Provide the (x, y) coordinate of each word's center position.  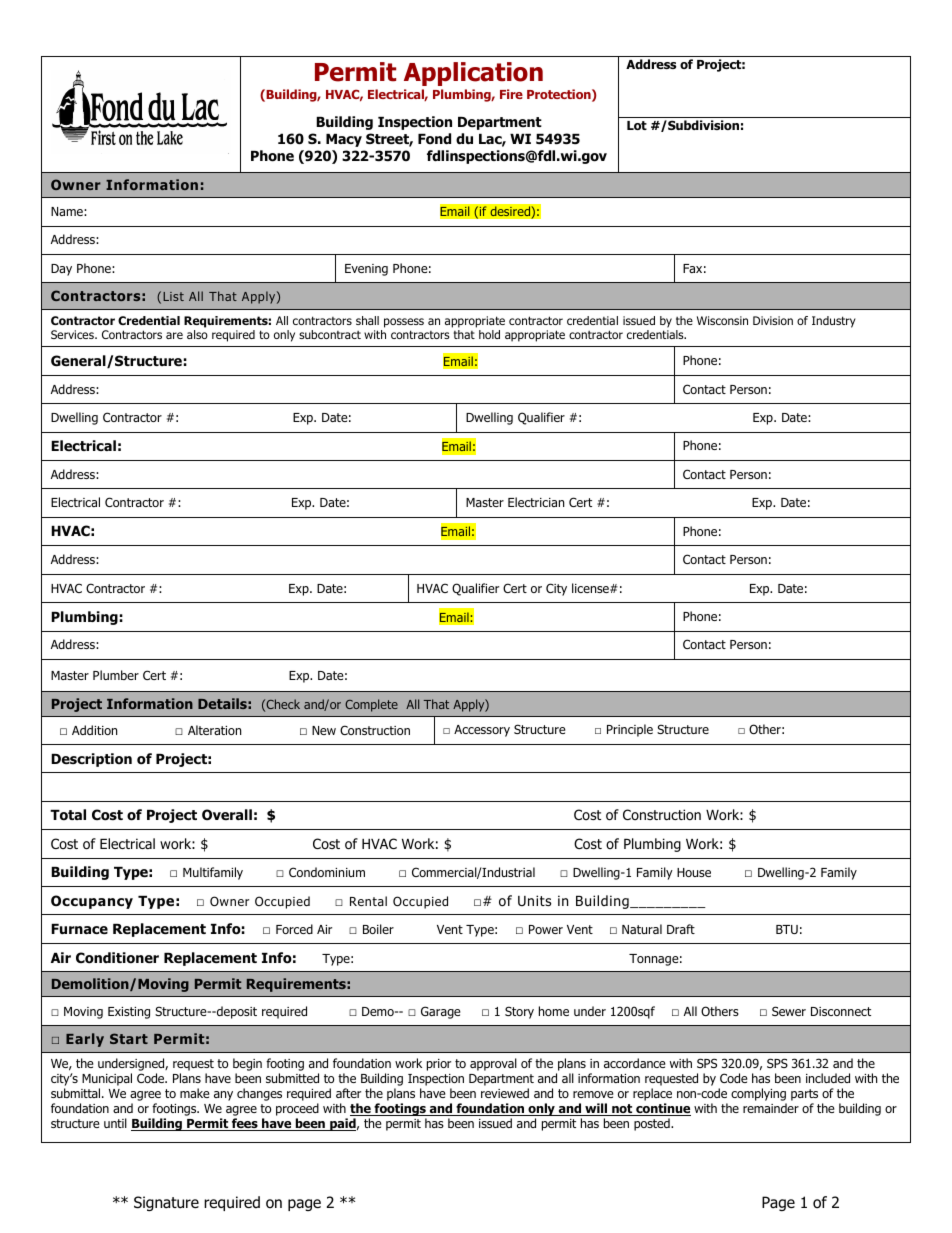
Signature (166, 1203)
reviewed (505, 1093)
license (591, 588)
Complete (371, 705)
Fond (434, 139)
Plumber (116, 675)
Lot (637, 125)
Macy (344, 140)
